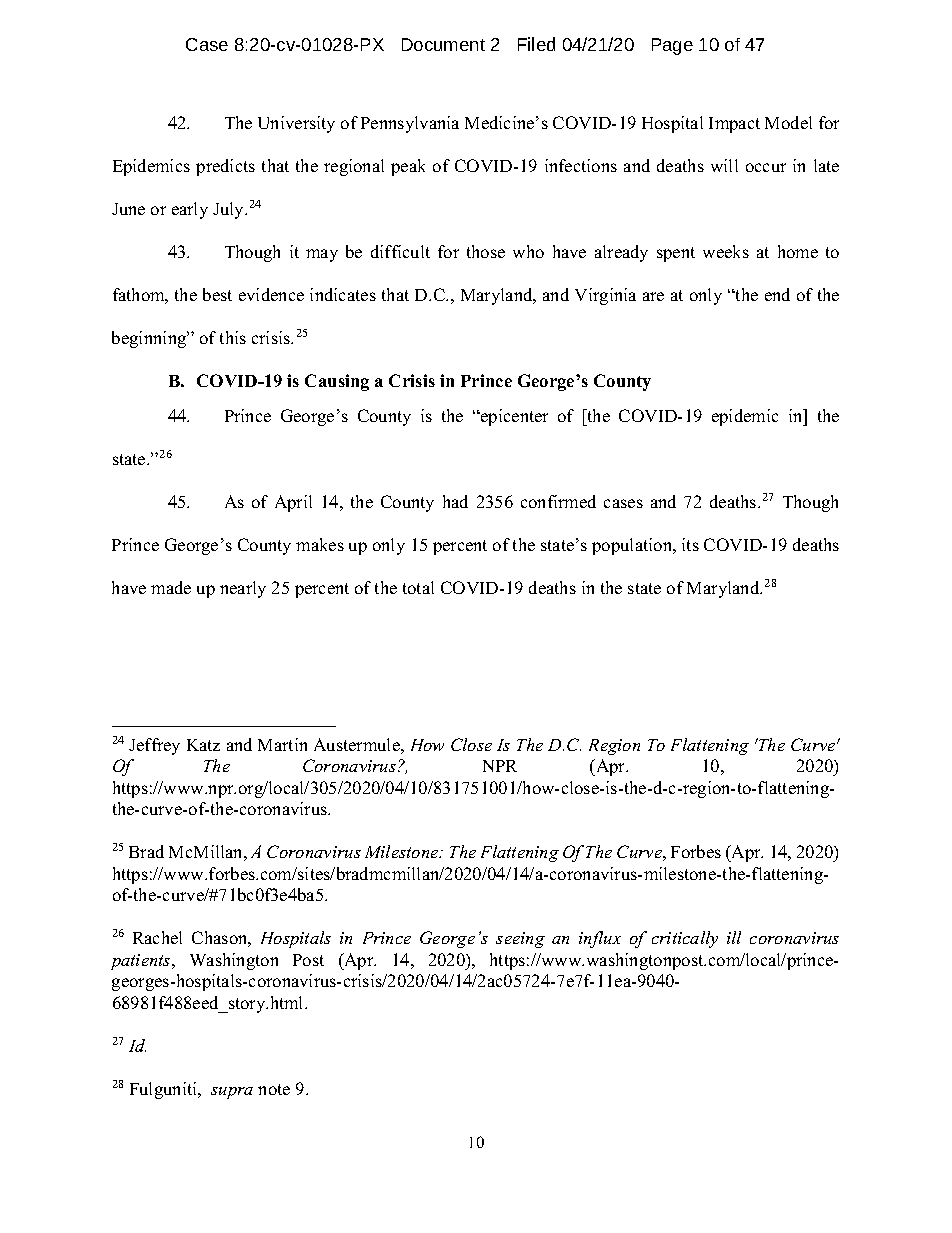  Describe the element at coordinates (734, 125) in the screenshot. I see `Impact` at that location.
